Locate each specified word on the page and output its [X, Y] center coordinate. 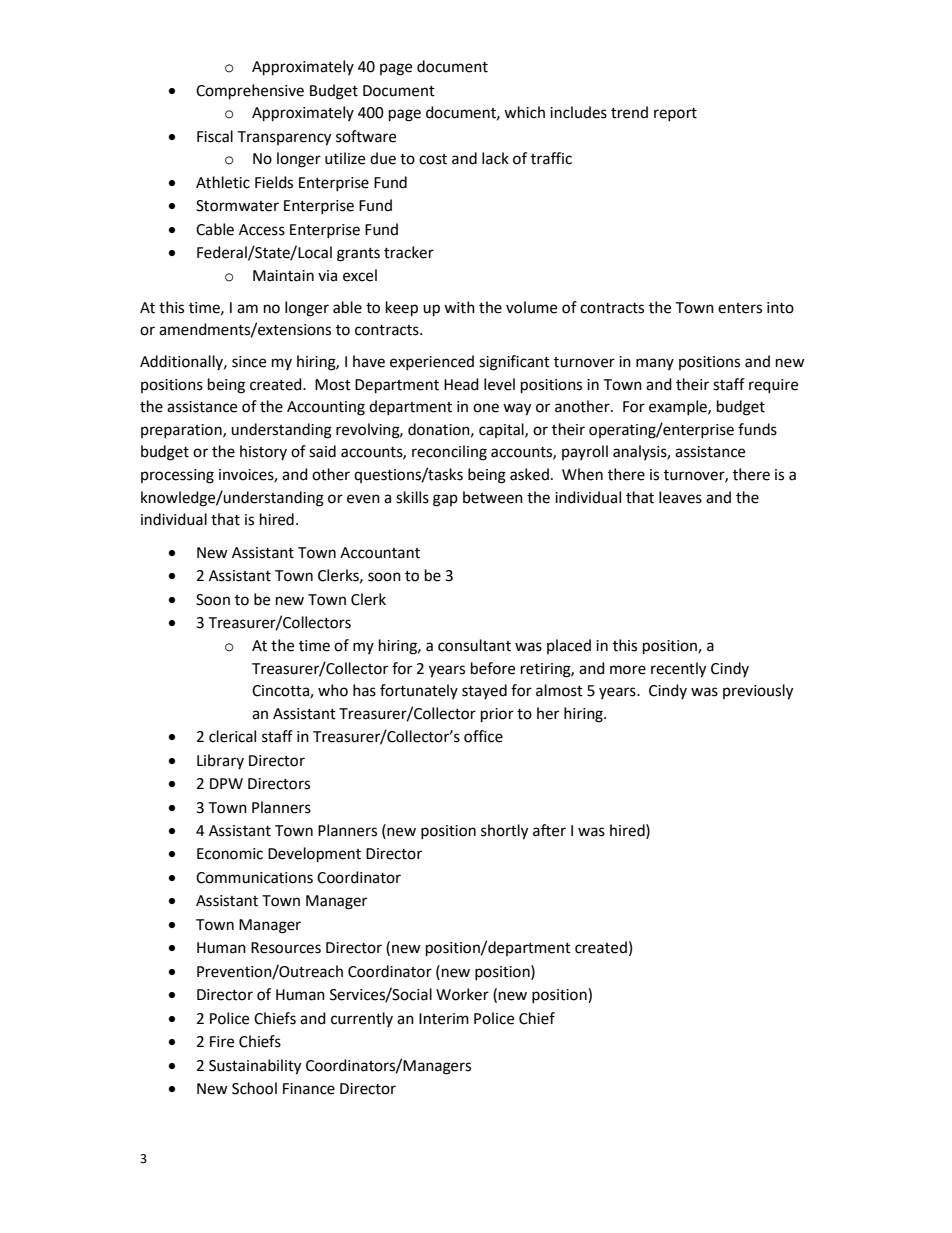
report [675, 114]
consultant [474, 645]
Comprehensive [250, 92]
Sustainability [255, 1067]
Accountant [380, 553]
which [524, 112]
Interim [444, 1019]
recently [678, 670]
